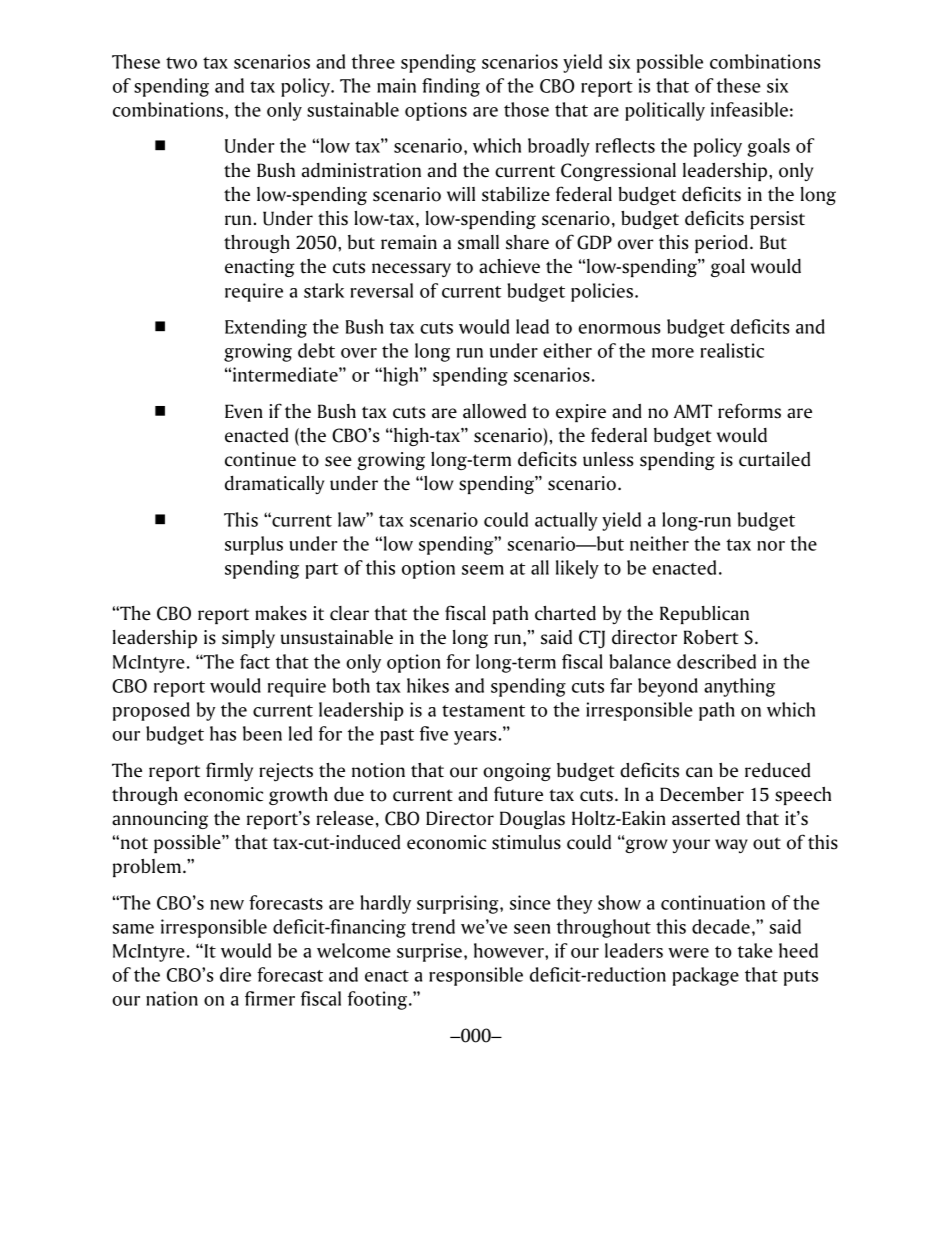 The width and height of the document is (952, 1233). Describe the element at coordinates (254, 545) in the document. I see `surplus` at that location.
